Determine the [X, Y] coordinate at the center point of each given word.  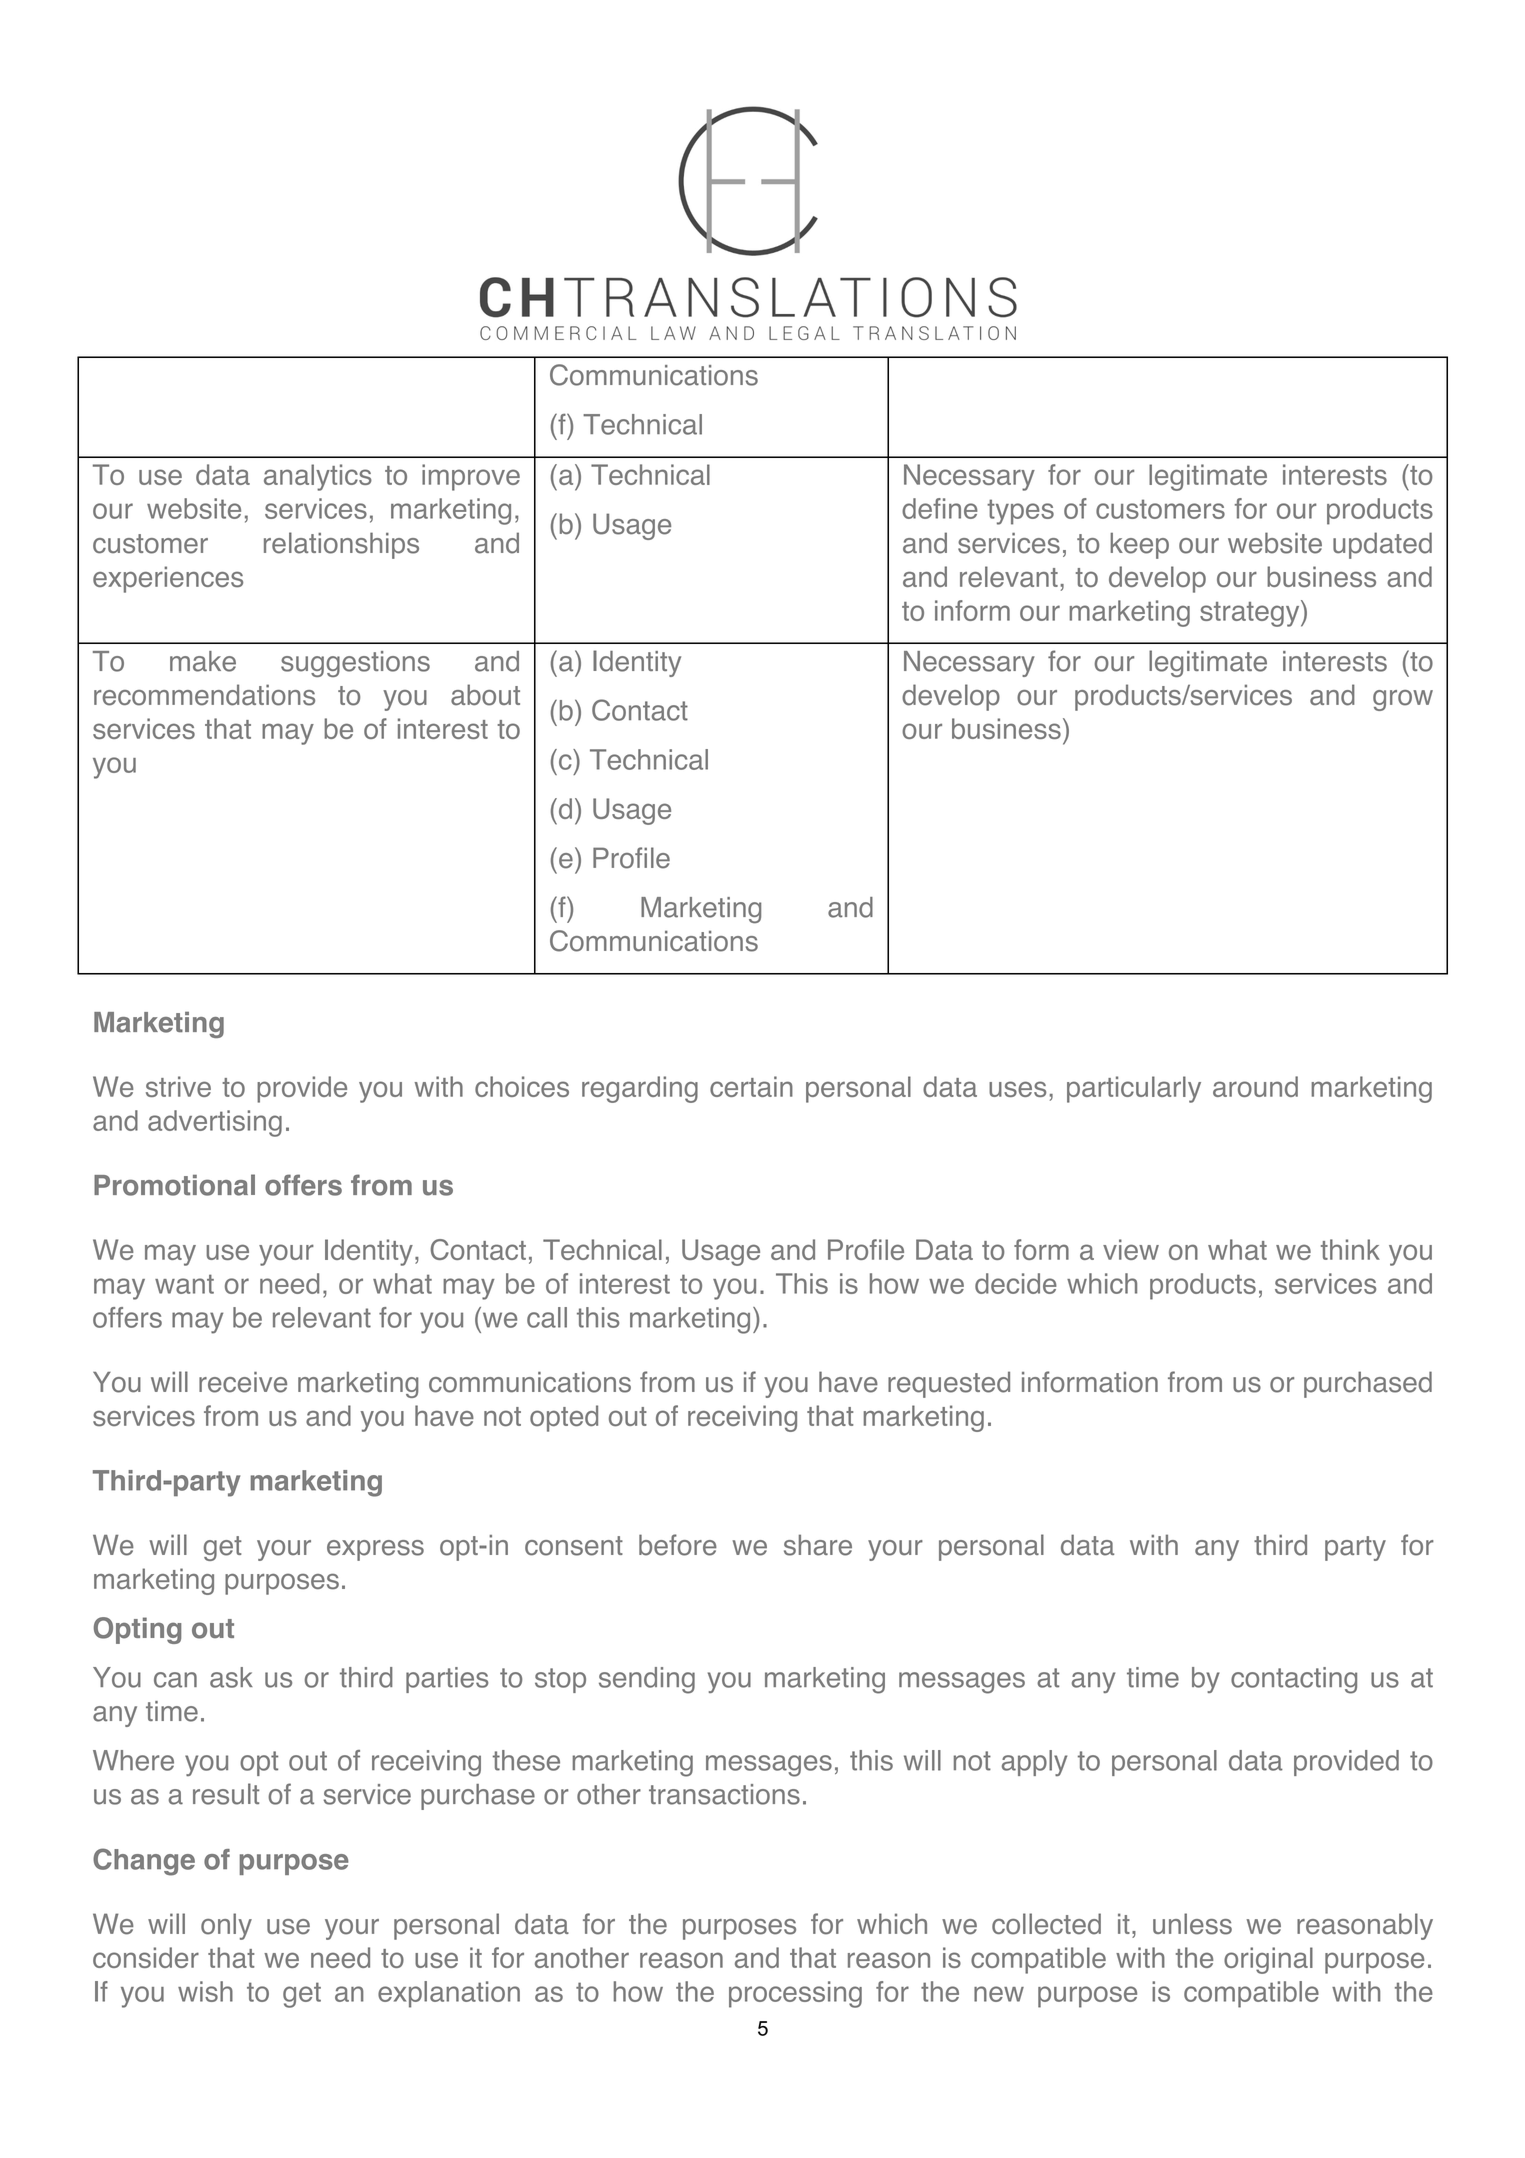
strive [178, 1086]
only [226, 1926]
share [818, 1545]
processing [795, 1994]
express [375, 1550]
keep [1139, 546]
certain [751, 1086]
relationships [341, 545]
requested [949, 1384]
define [940, 508]
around [1255, 1086]
